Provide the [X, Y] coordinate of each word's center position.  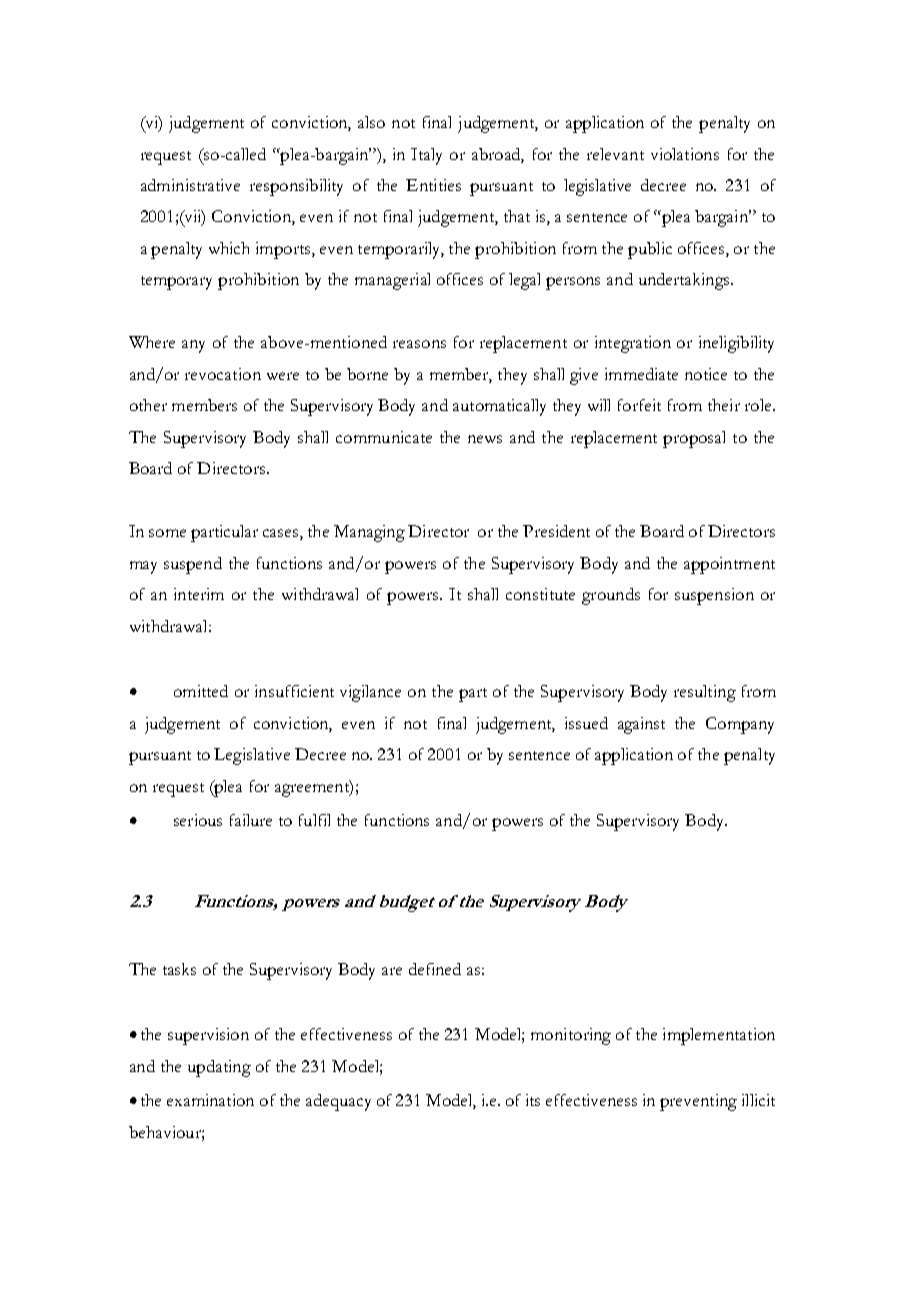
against [641, 725]
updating [219, 1068]
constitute [540, 594]
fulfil [314, 820]
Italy [426, 156]
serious [198, 820]
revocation [223, 374]
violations [685, 154]
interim [199, 594]
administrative [190, 185]
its [533, 1100]
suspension [714, 596]
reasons [419, 344]
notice [706, 374]
